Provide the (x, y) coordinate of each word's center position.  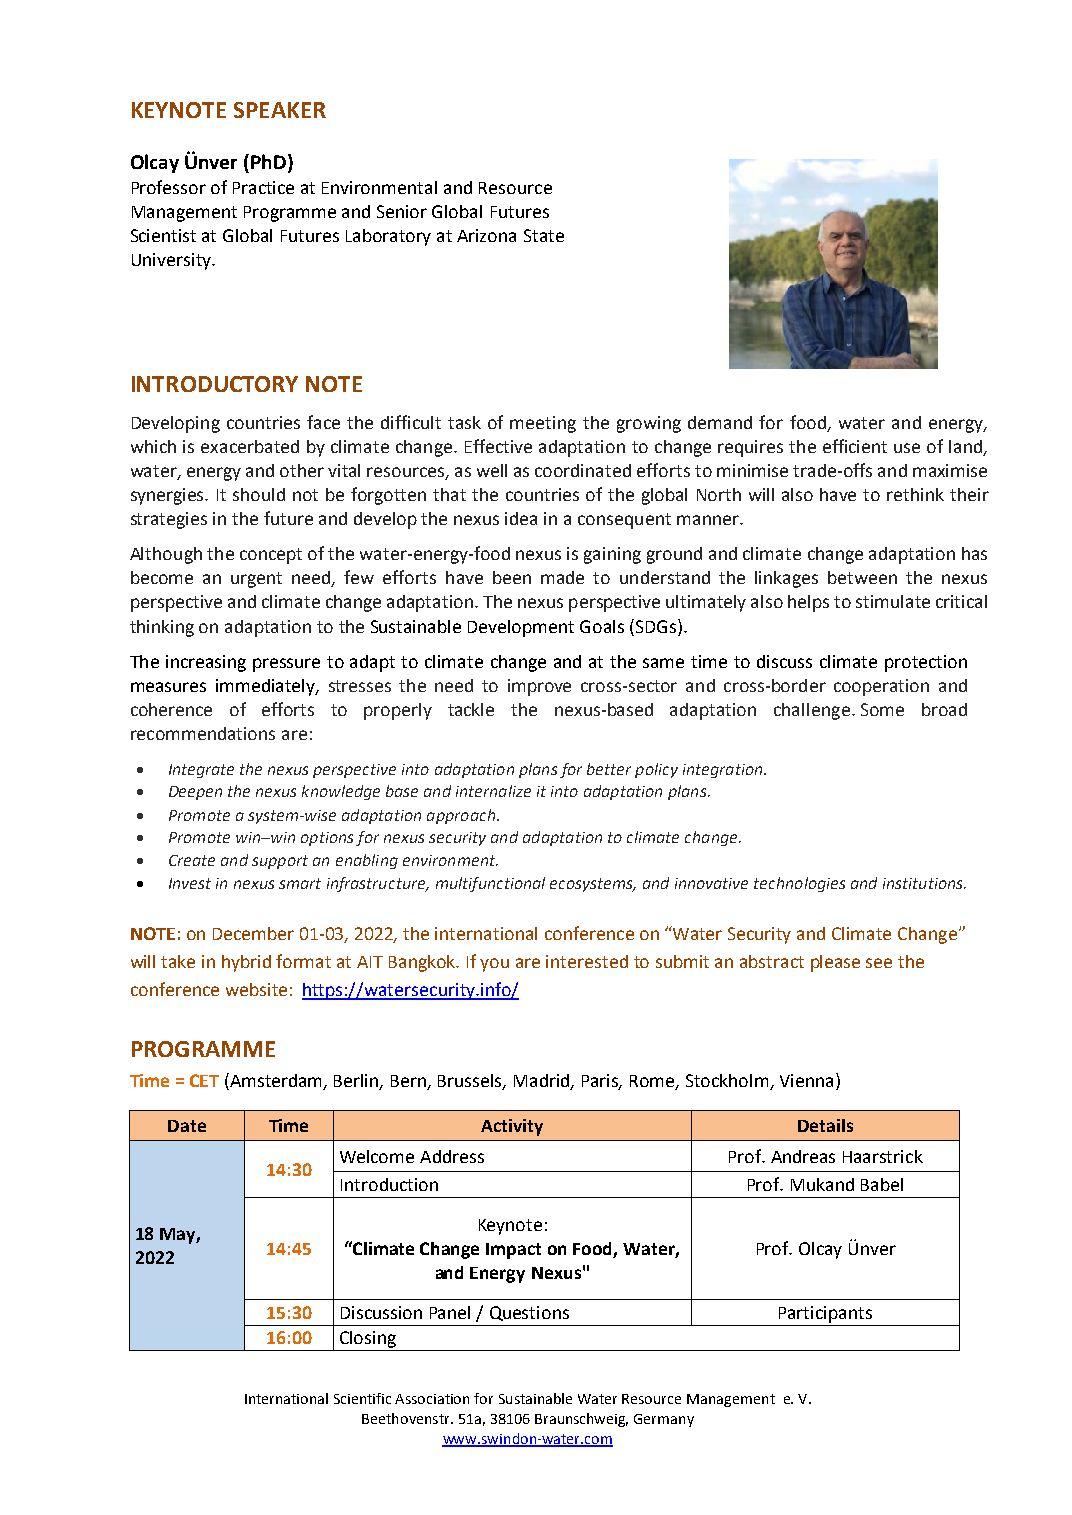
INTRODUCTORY (215, 384)
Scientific (362, 1398)
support (280, 862)
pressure (286, 665)
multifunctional (490, 884)
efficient (855, 446)
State (544, 235)
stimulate (893, 601)
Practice (263, 187)
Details (825, 1125)
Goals (602, 626)
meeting (543, 424)
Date (187, 1126)
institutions (924, 883)
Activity (512, 1127)
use (907, 448)
